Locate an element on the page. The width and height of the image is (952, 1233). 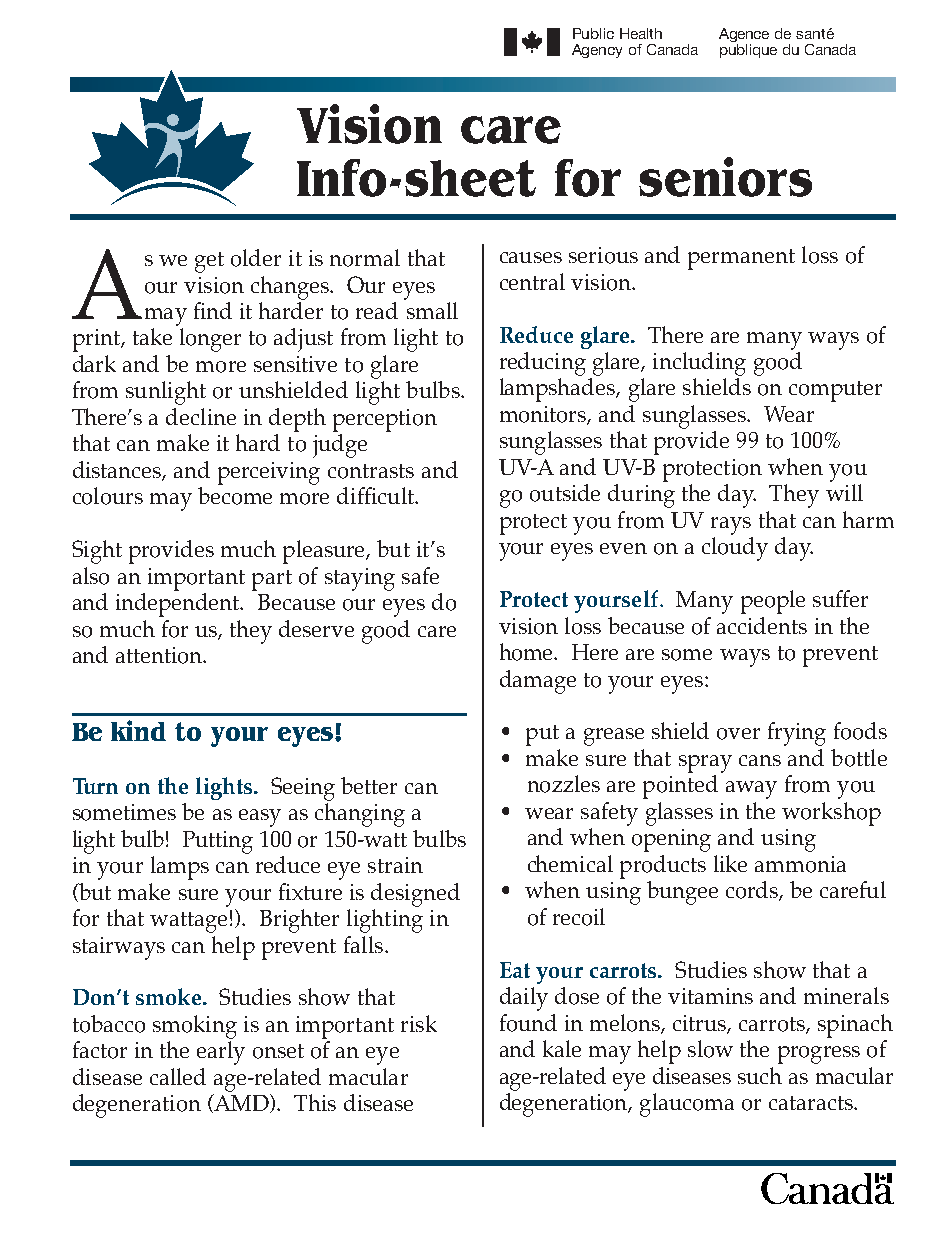
people is located at coordinates (773, 602).
